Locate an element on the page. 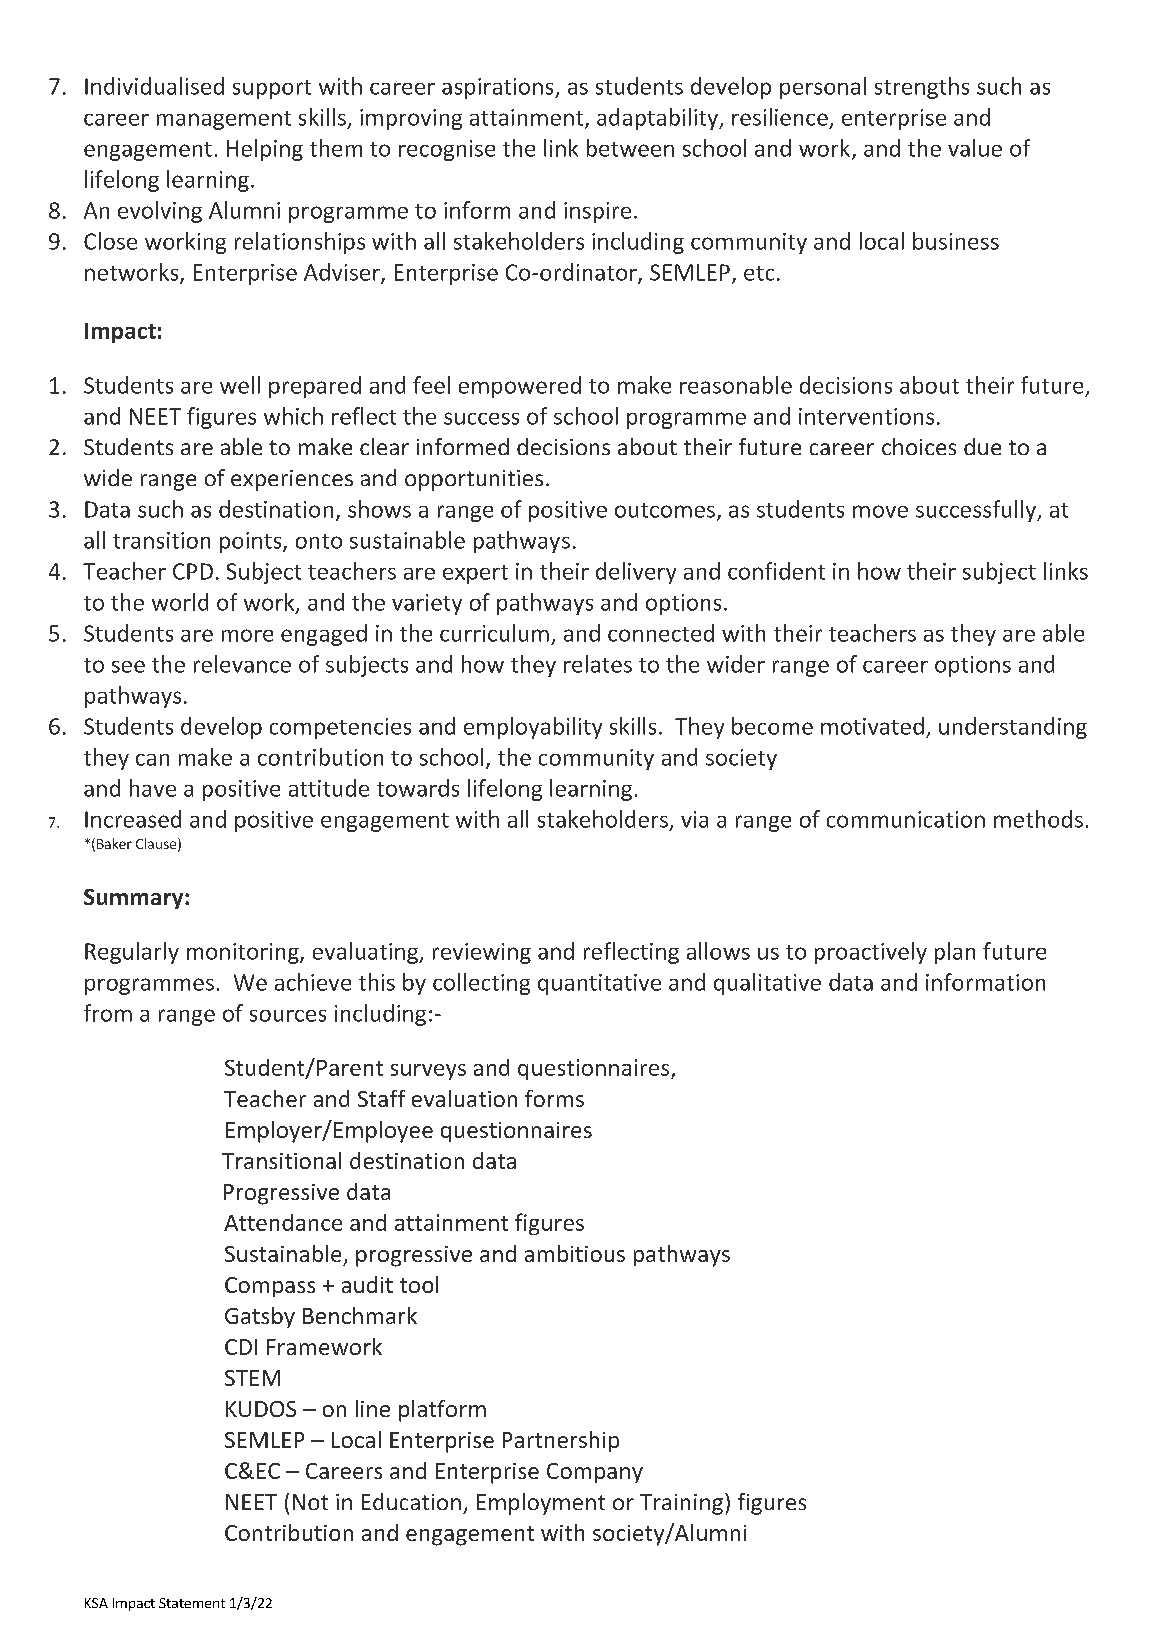 The height and width of the image is (1645, 1163). communication is located at coordinates (906, 819).
